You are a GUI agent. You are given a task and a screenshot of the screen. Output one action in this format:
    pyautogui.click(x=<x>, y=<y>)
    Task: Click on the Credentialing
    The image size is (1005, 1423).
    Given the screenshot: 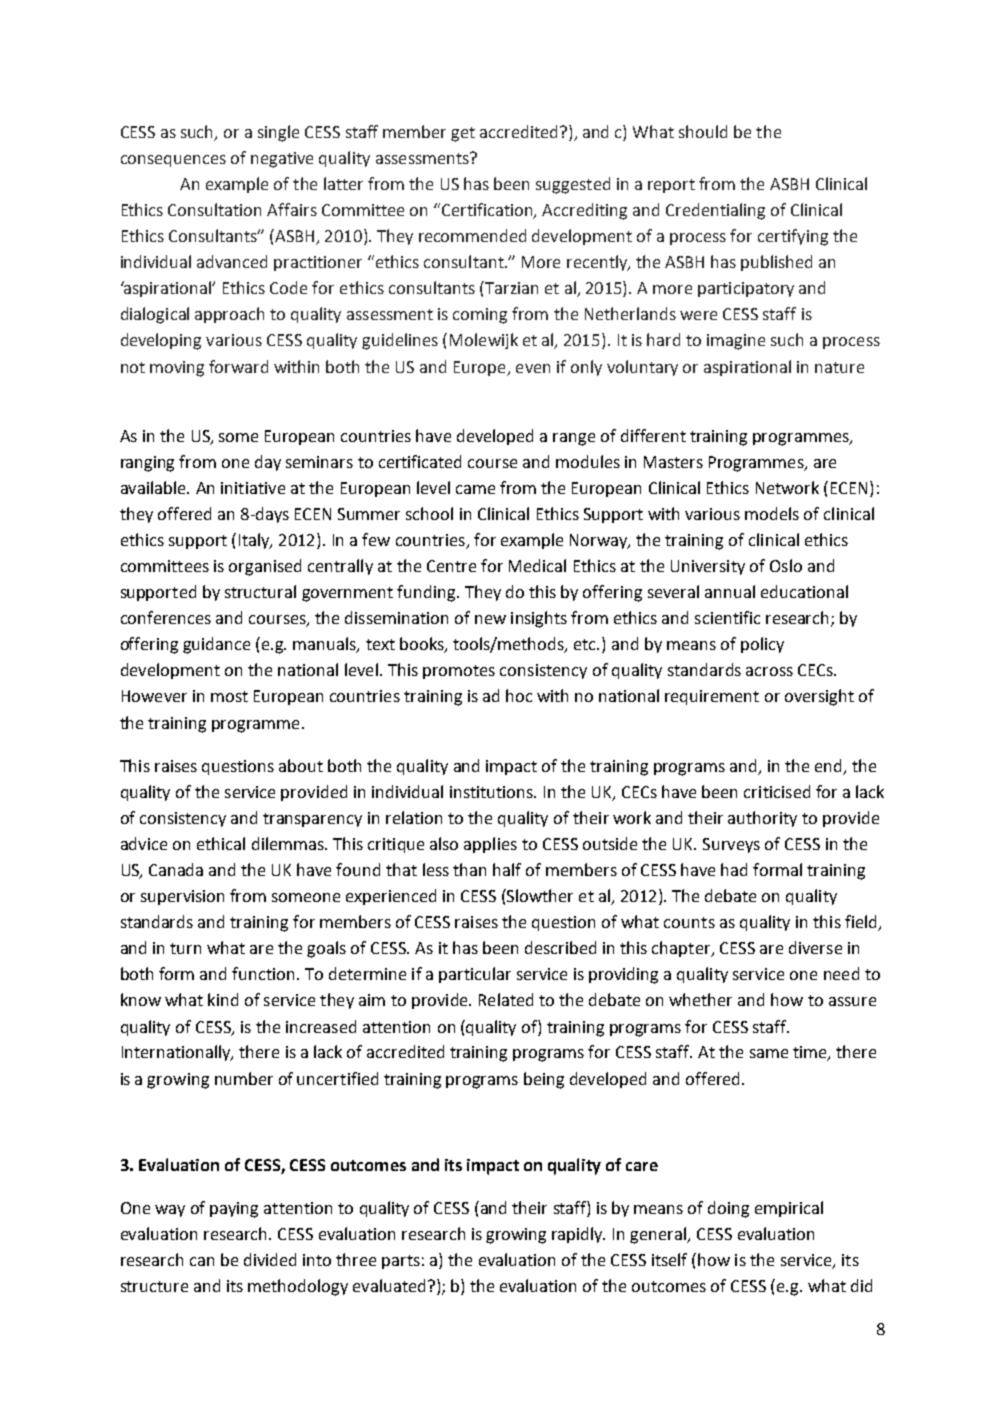 What is the action you would take?
    pyautogui.click(x=715, y=211)
